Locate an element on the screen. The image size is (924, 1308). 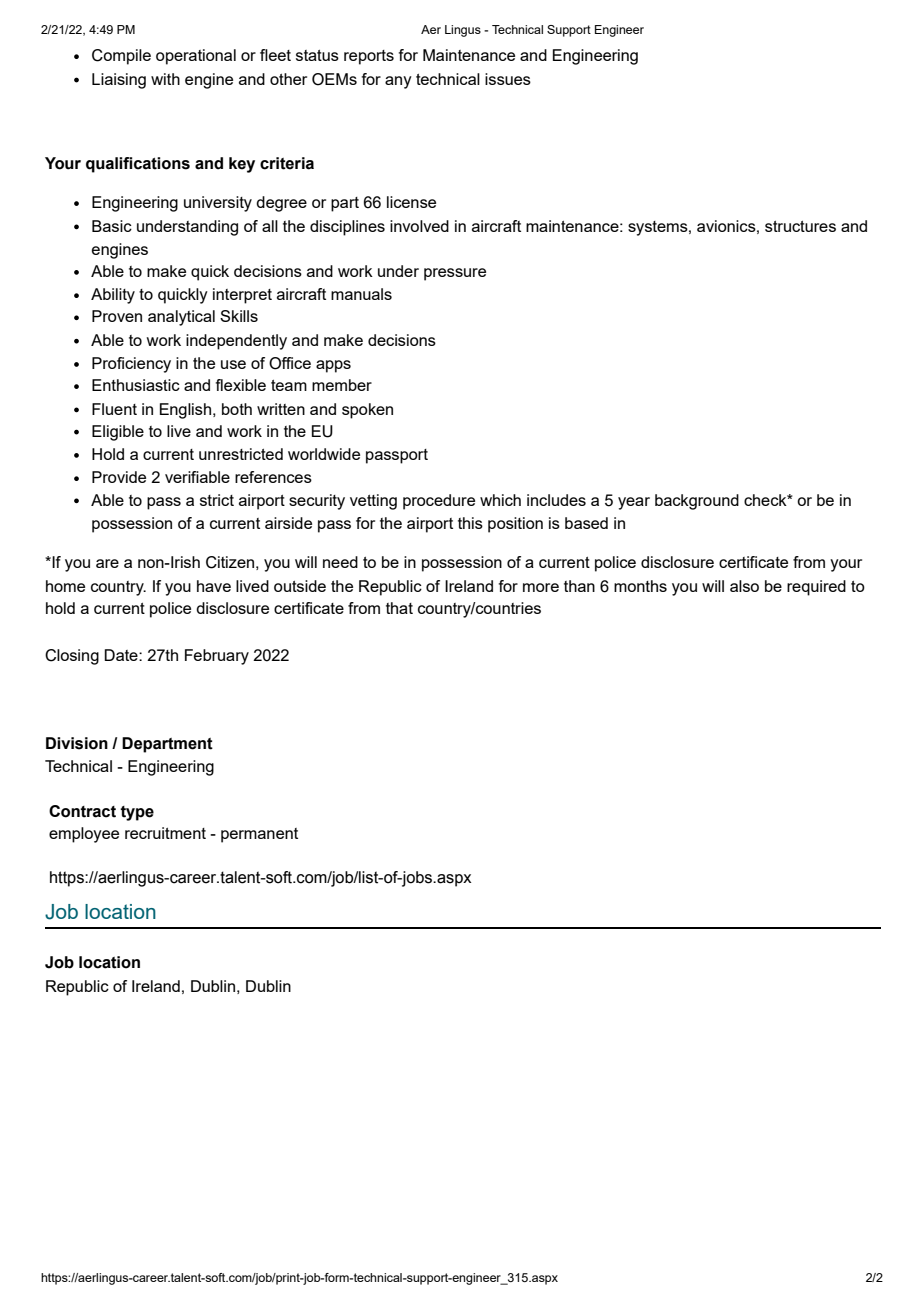
any is located at coordinates (398, 82).
